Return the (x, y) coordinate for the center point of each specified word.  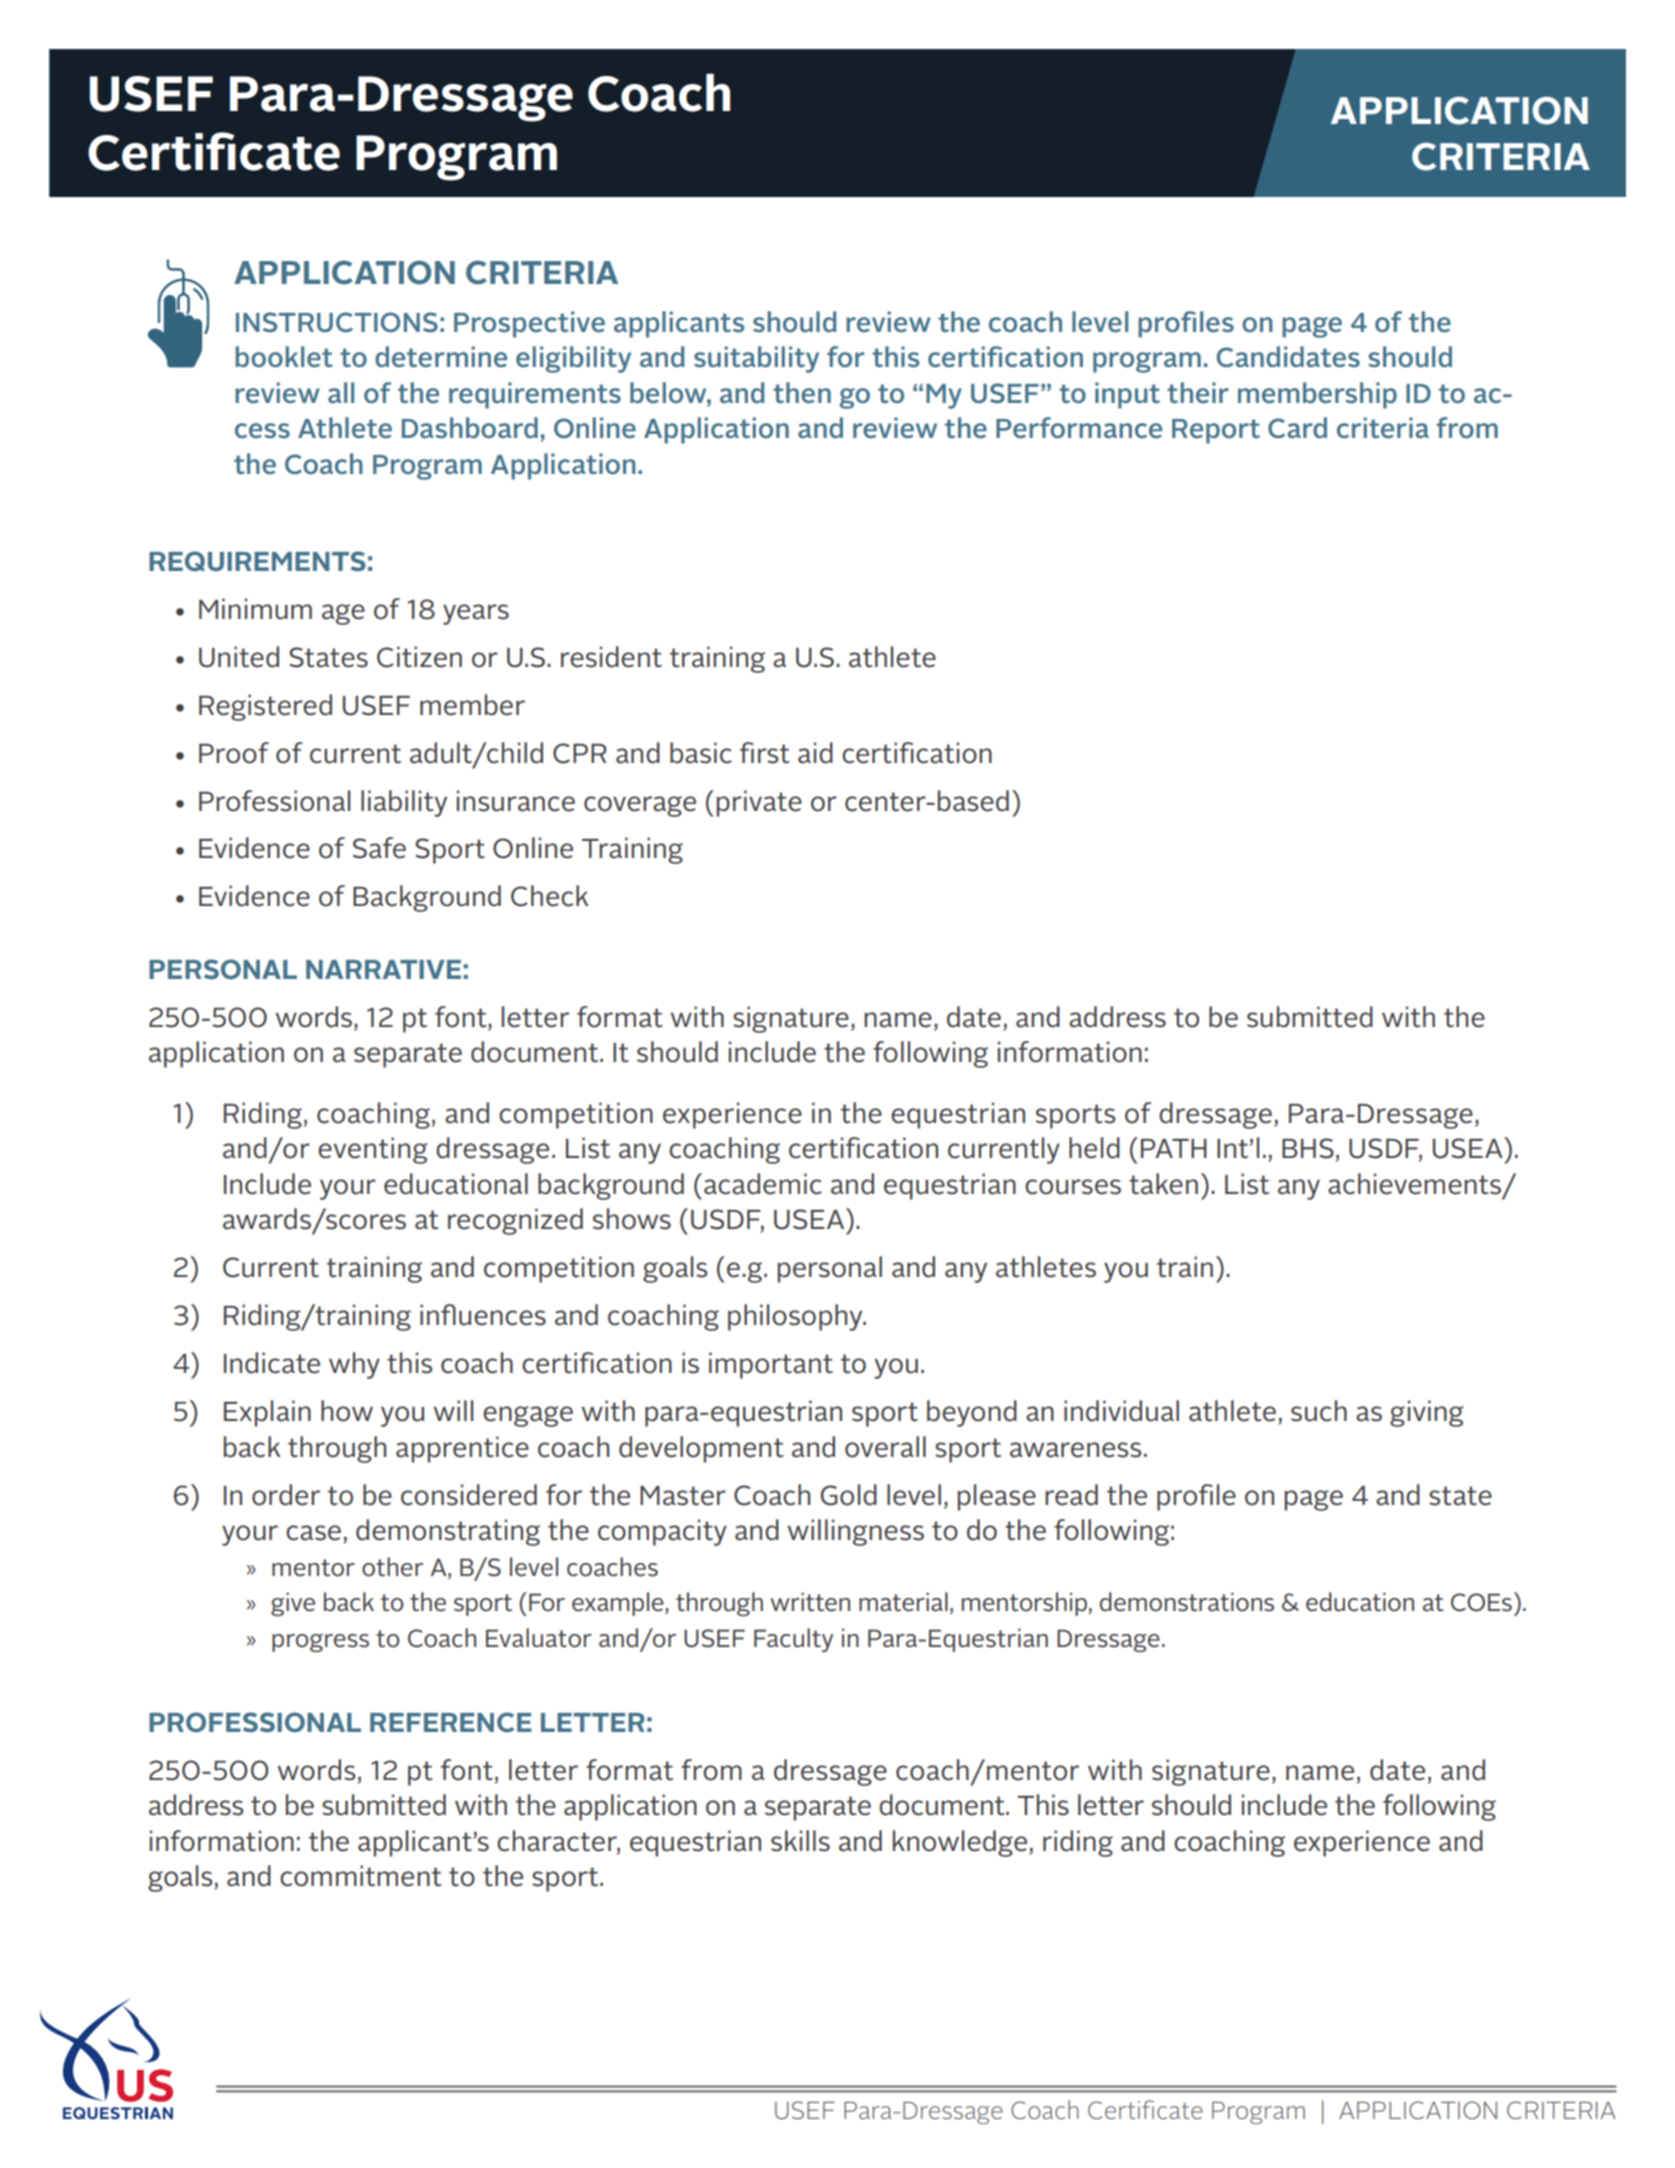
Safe (379, 848)
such (1319, 1411)
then (802, 393)
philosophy (796, 1317)
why (354, 1365)
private (759, 803)
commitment (361, 1876)
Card (1297, 427)
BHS (1308, 1148)
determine (441, 357)
